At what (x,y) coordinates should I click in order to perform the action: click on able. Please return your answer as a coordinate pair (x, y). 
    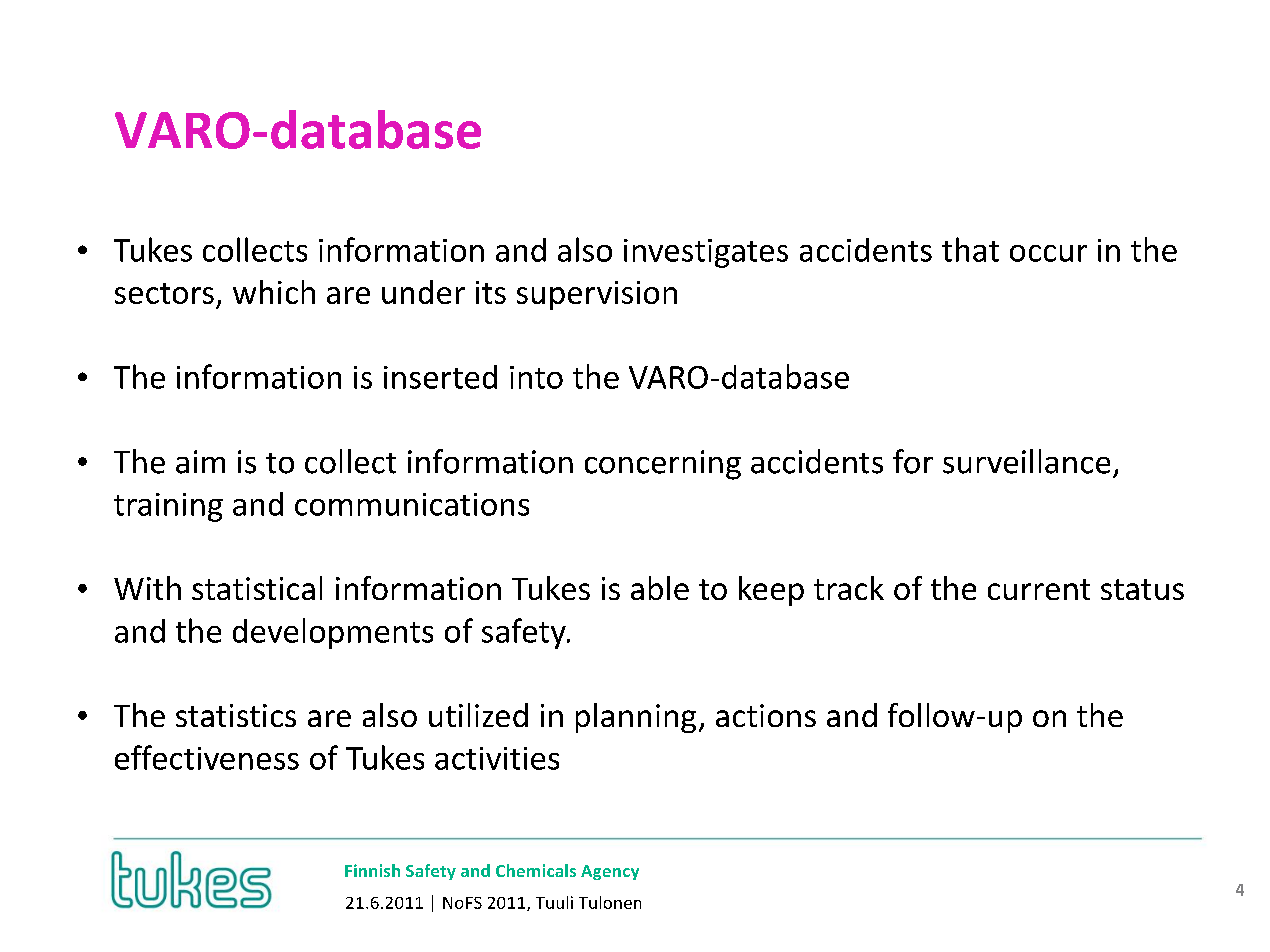
    Looking at the image, I should click on (660, 588).
